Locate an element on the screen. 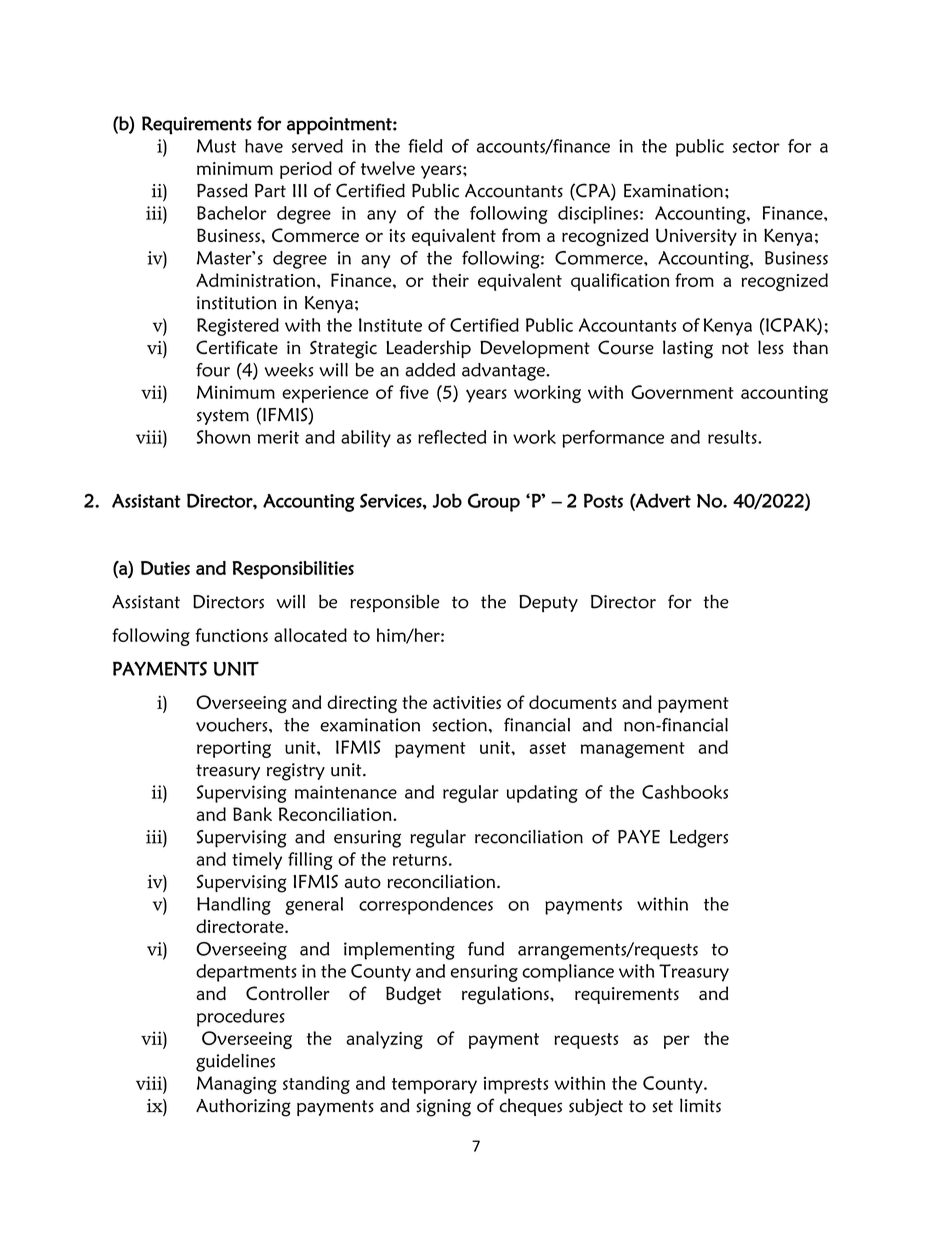 The width and height of the screenshot is (952, 1233). sector is located at coordinates (756, 147).
